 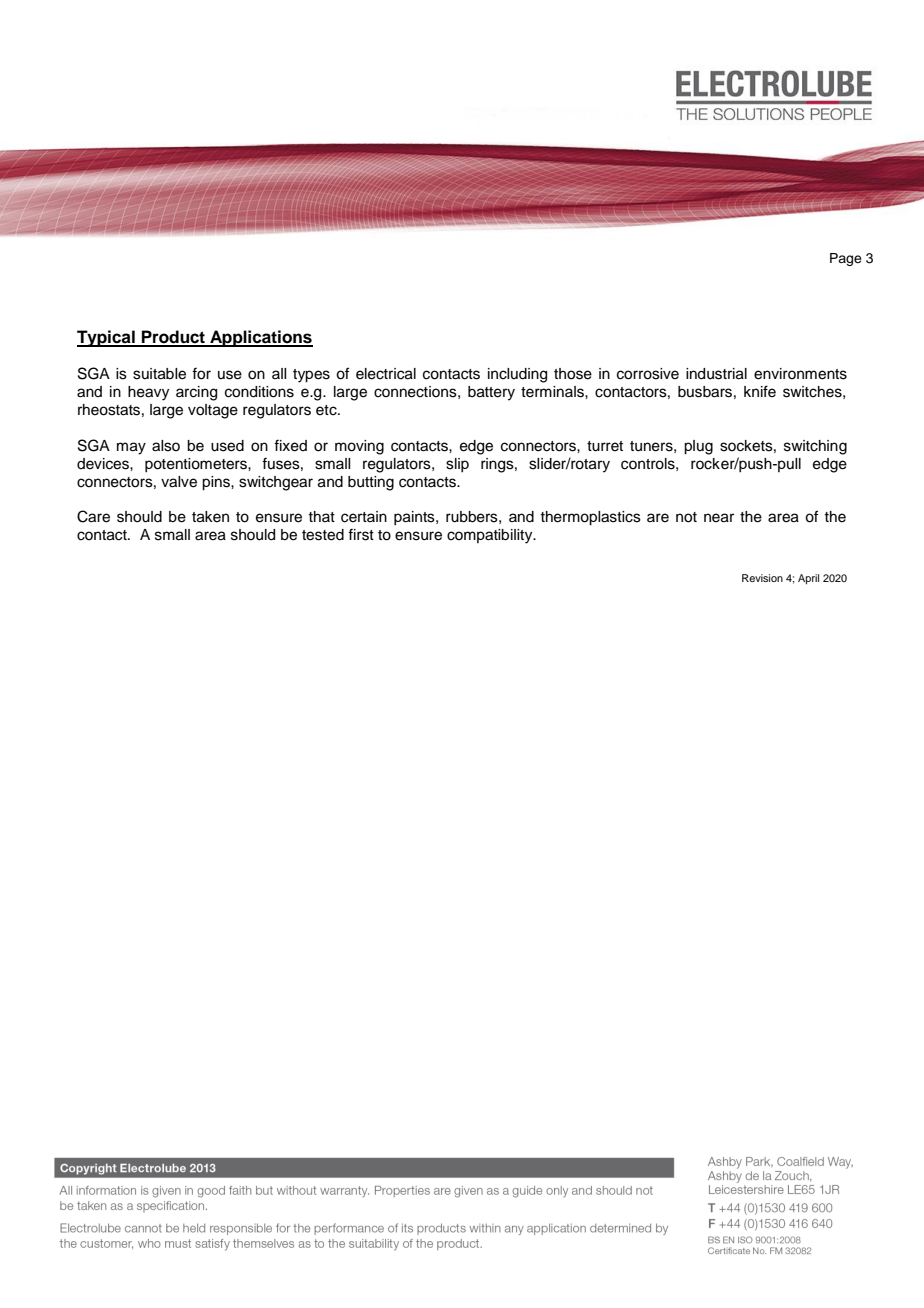 What do you see at coordinates (716, 374) in the document?
I see `industrial` at bounding box center [716, 374].
